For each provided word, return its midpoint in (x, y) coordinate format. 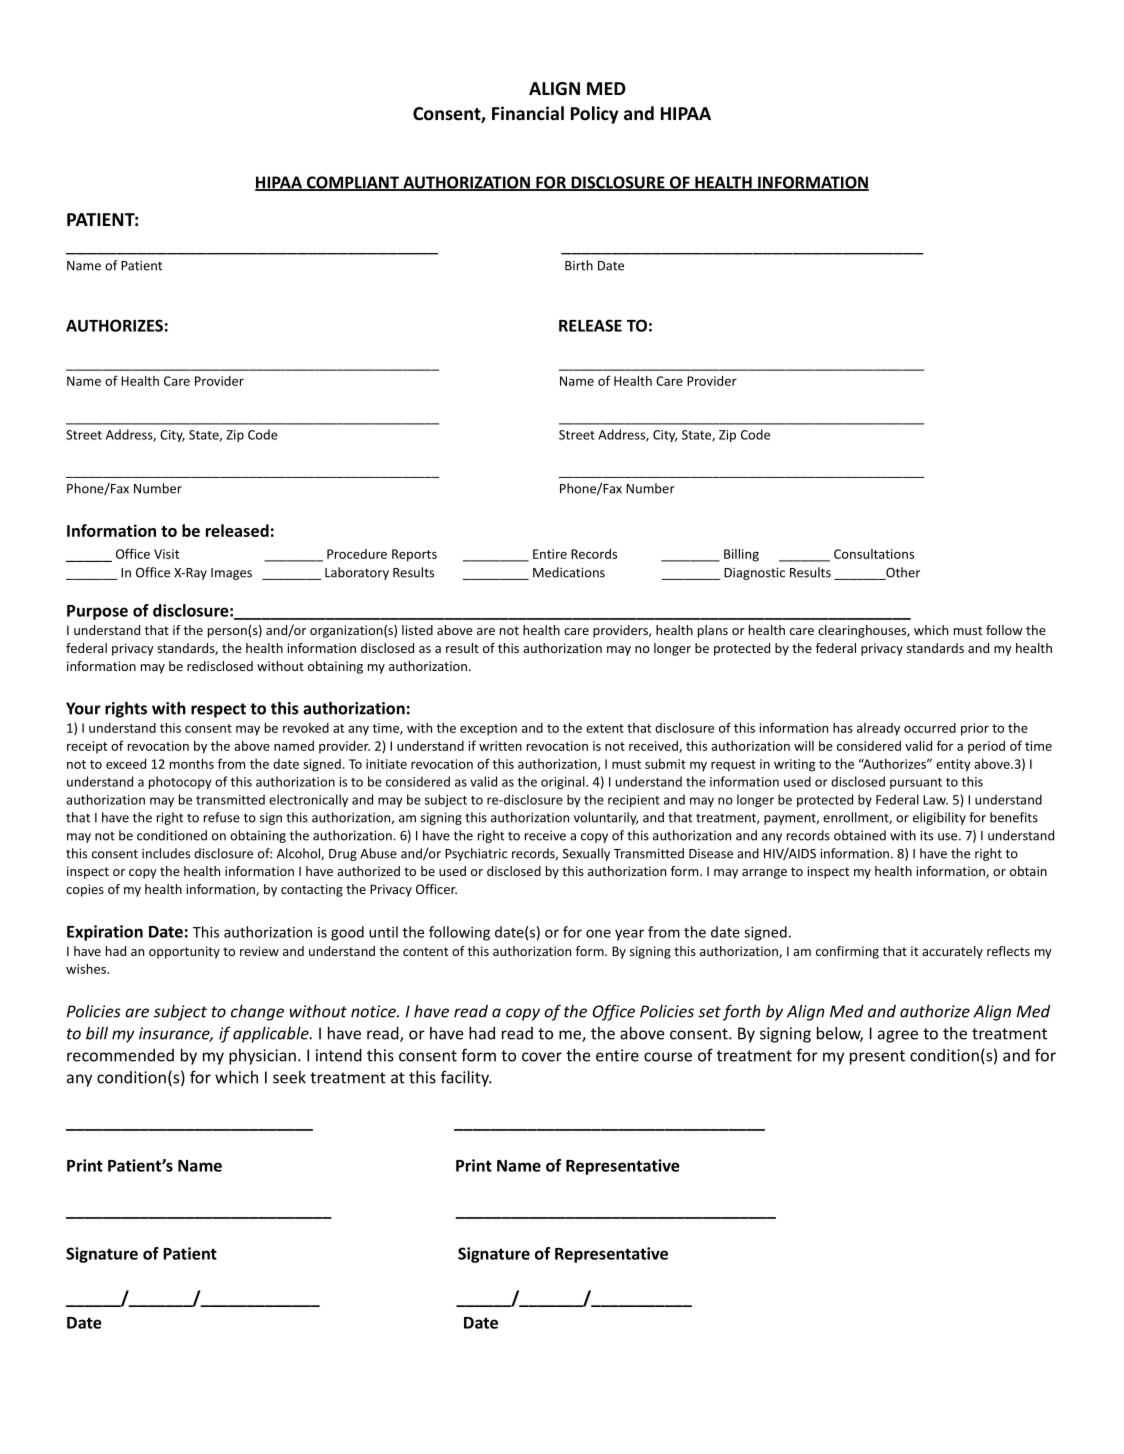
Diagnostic (754, 573)
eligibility (939, 818)
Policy (595, 115)
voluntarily (606, 818)
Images (231, 574)
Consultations (874, 554)
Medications (569, 572)
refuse (222, 817)
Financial (528, 113)
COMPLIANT (352, 183)
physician (262, 1057)
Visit (166, 554)
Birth (579, 265)
